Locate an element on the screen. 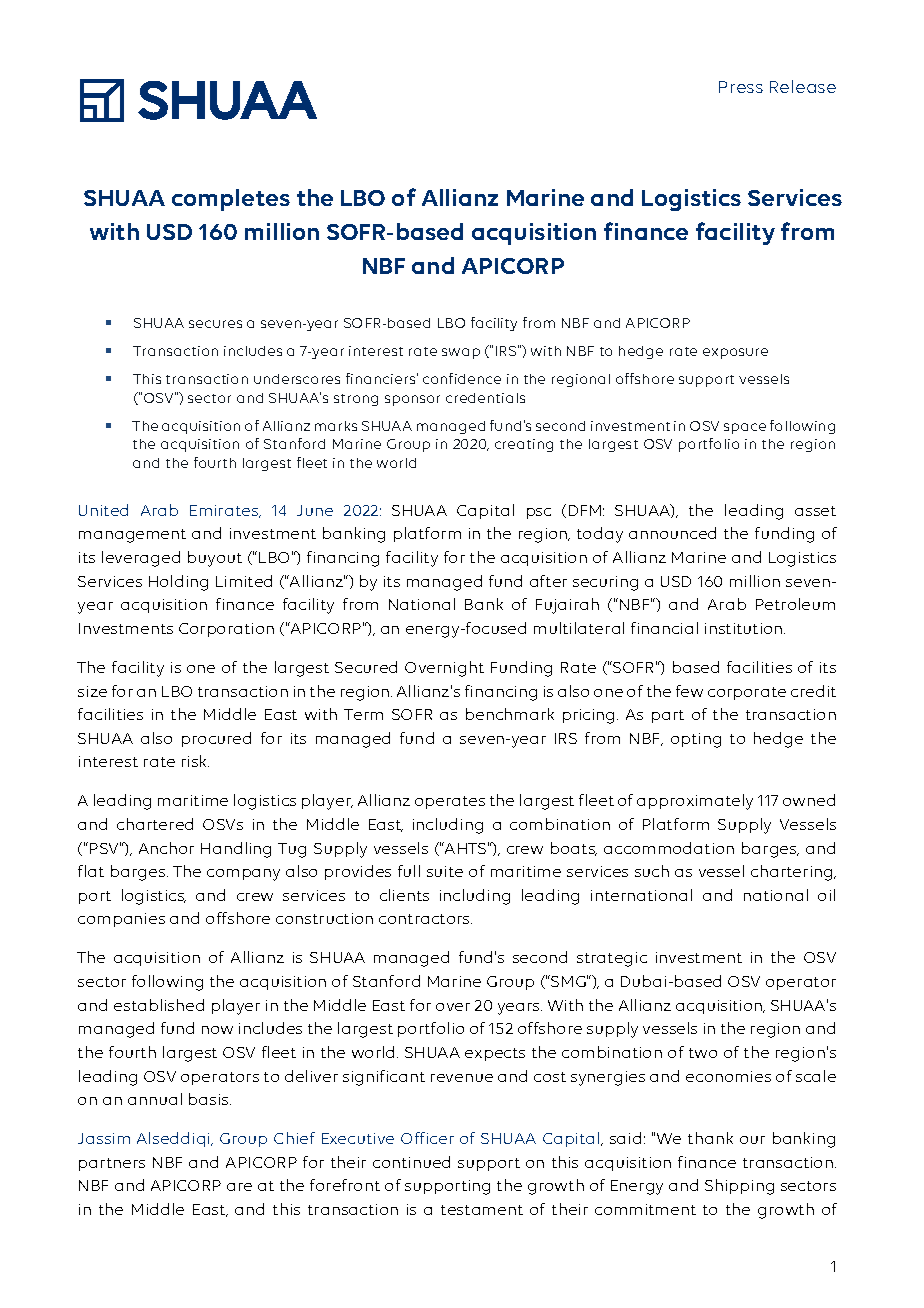 This screenshot has height=1308, width=924. testament is located at coordinates (482, 1210).
